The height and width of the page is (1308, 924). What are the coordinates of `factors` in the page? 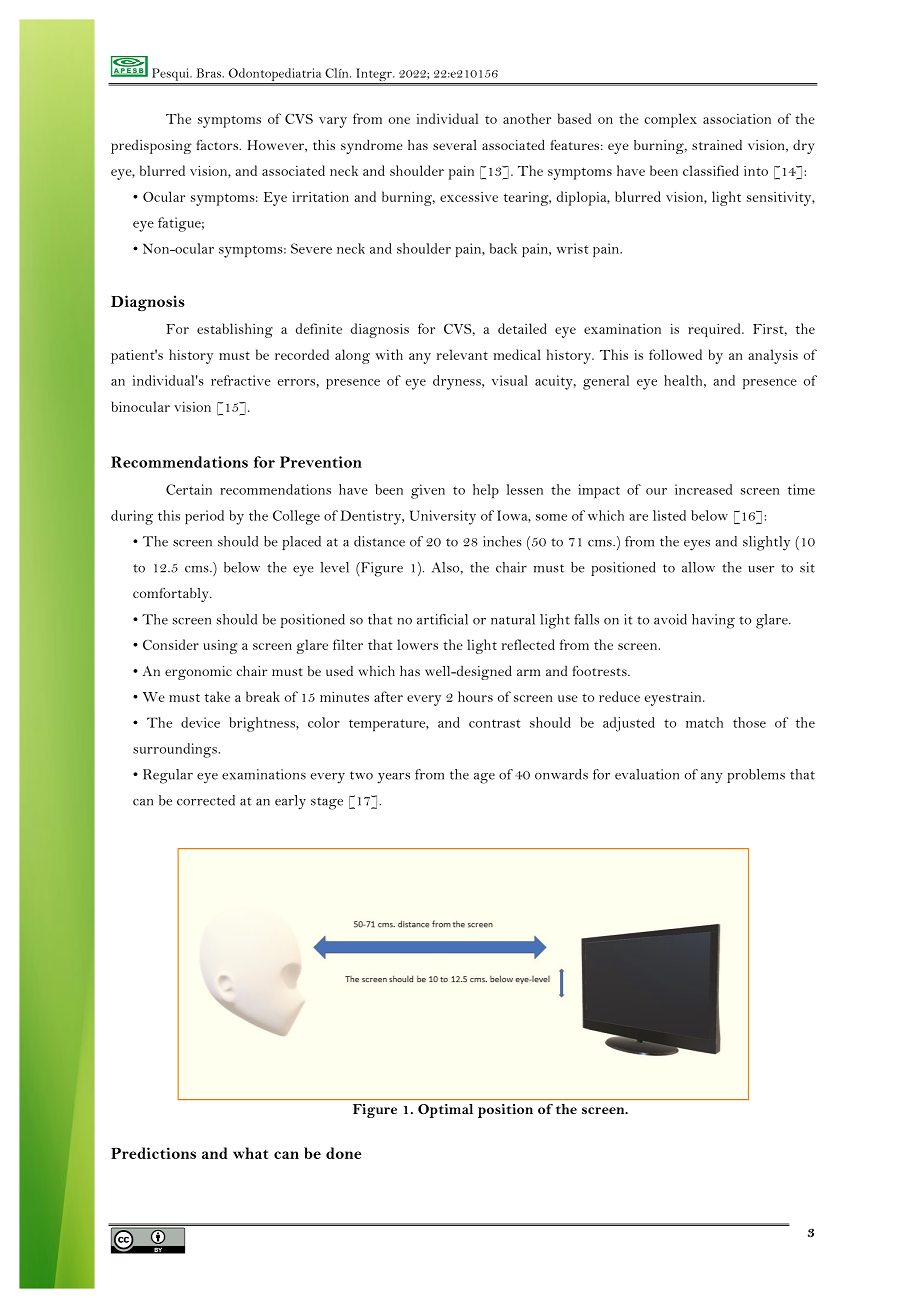 It's located at (218, 145).
